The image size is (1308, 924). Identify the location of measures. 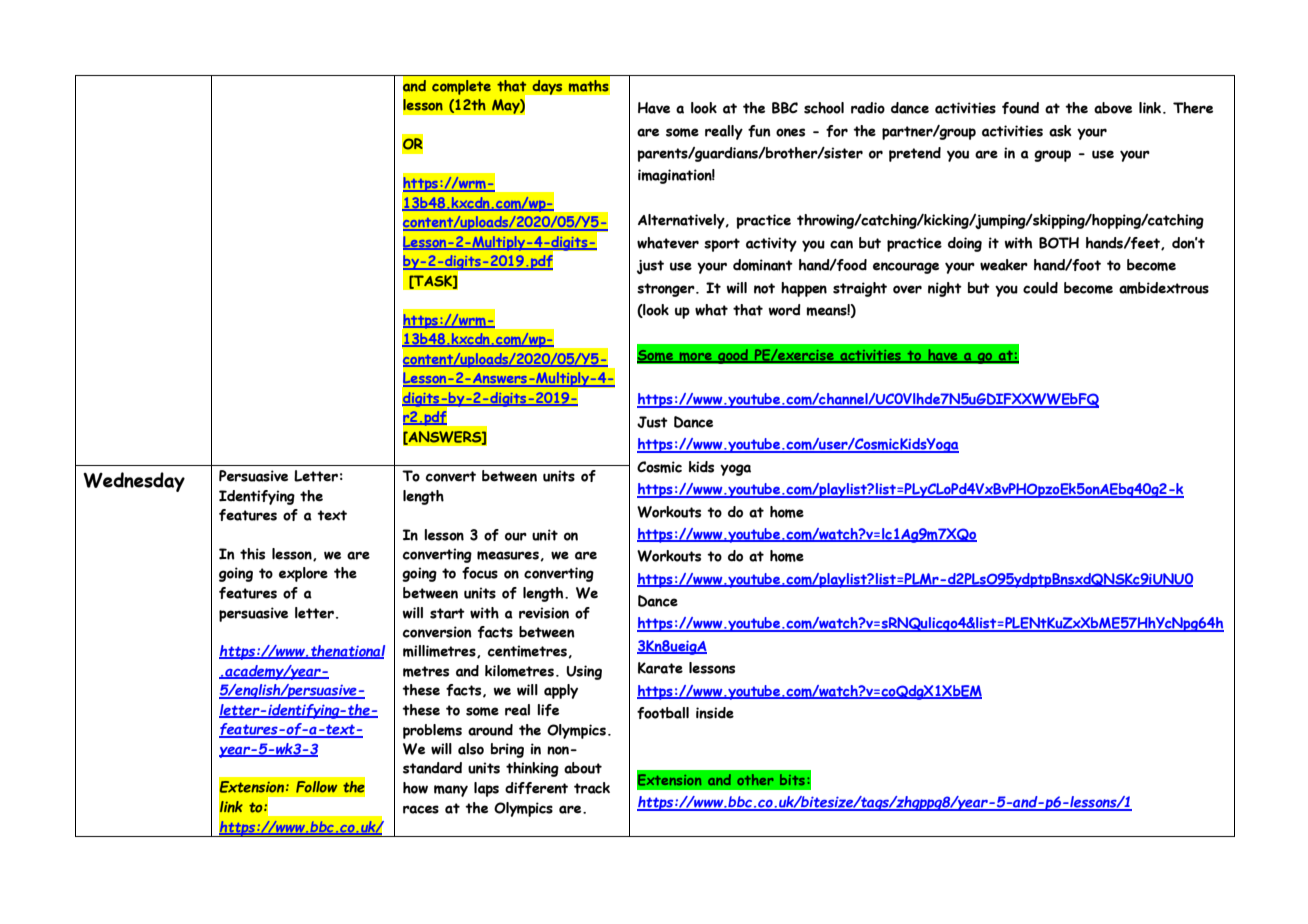
(509, 556).
